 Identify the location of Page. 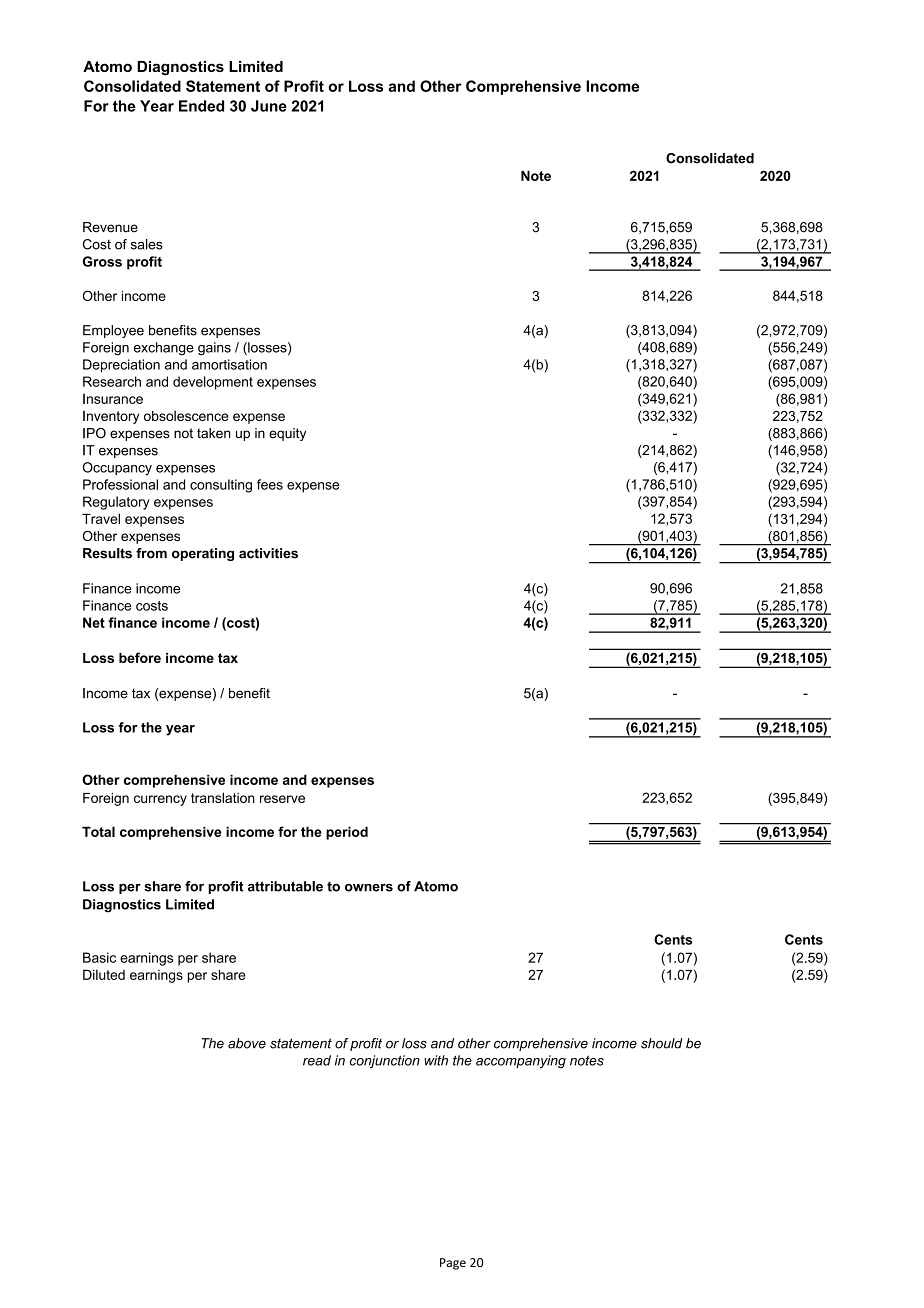
(453, 1264).
